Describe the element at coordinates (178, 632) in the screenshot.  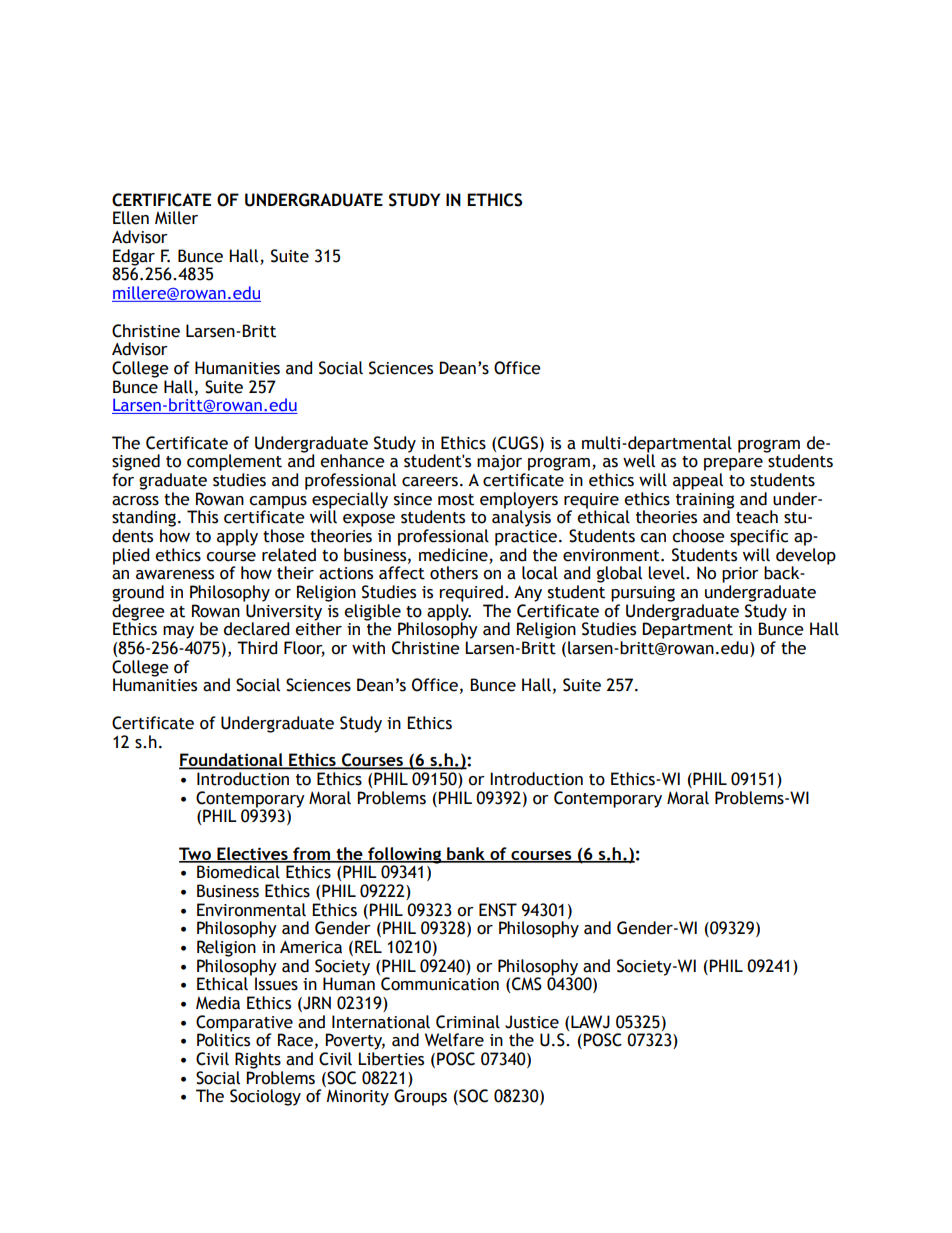
I see `may` at that location.
